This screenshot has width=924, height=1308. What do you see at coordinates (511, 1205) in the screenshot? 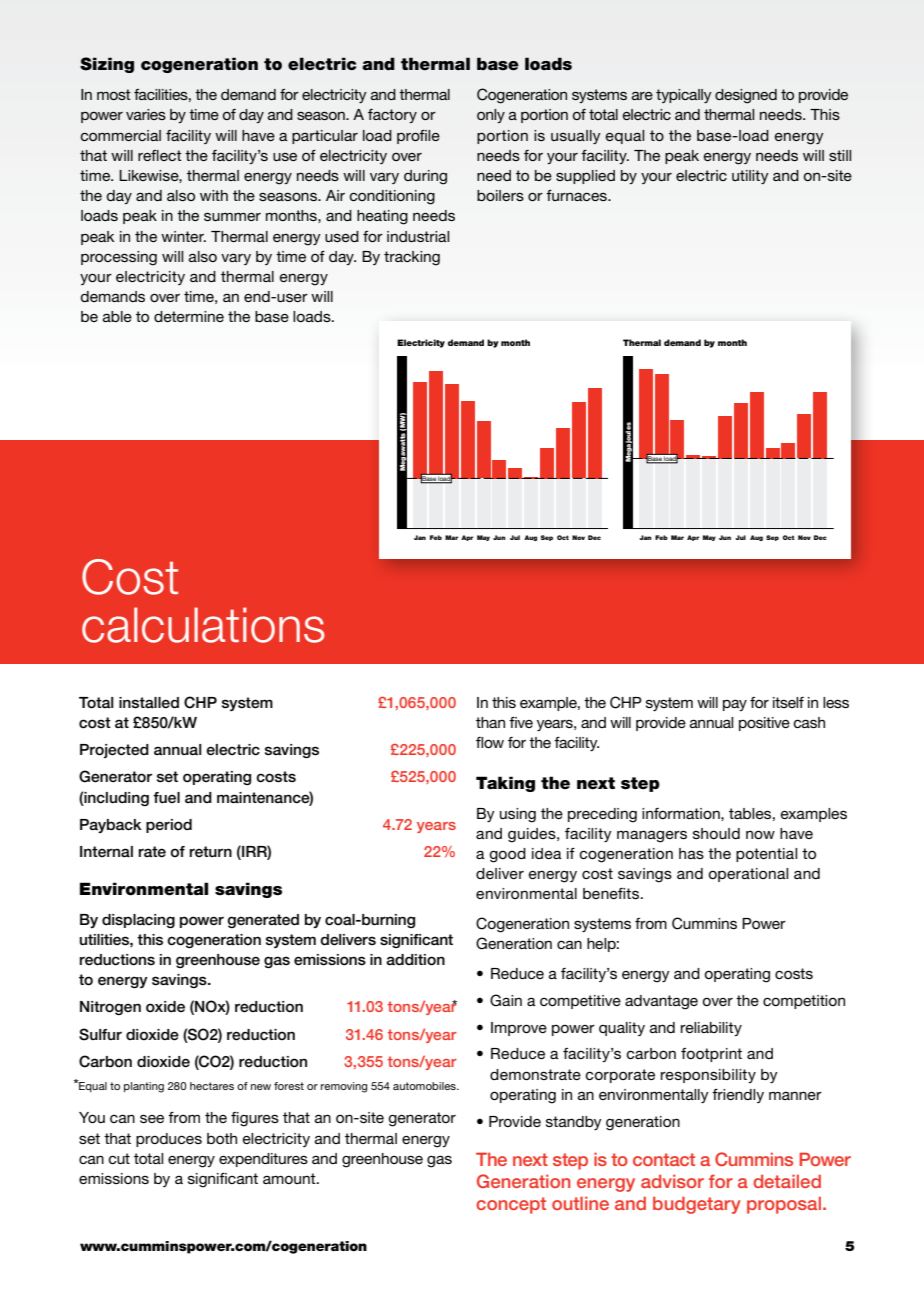
I see `concept` at bounding box center [511, 1205].
